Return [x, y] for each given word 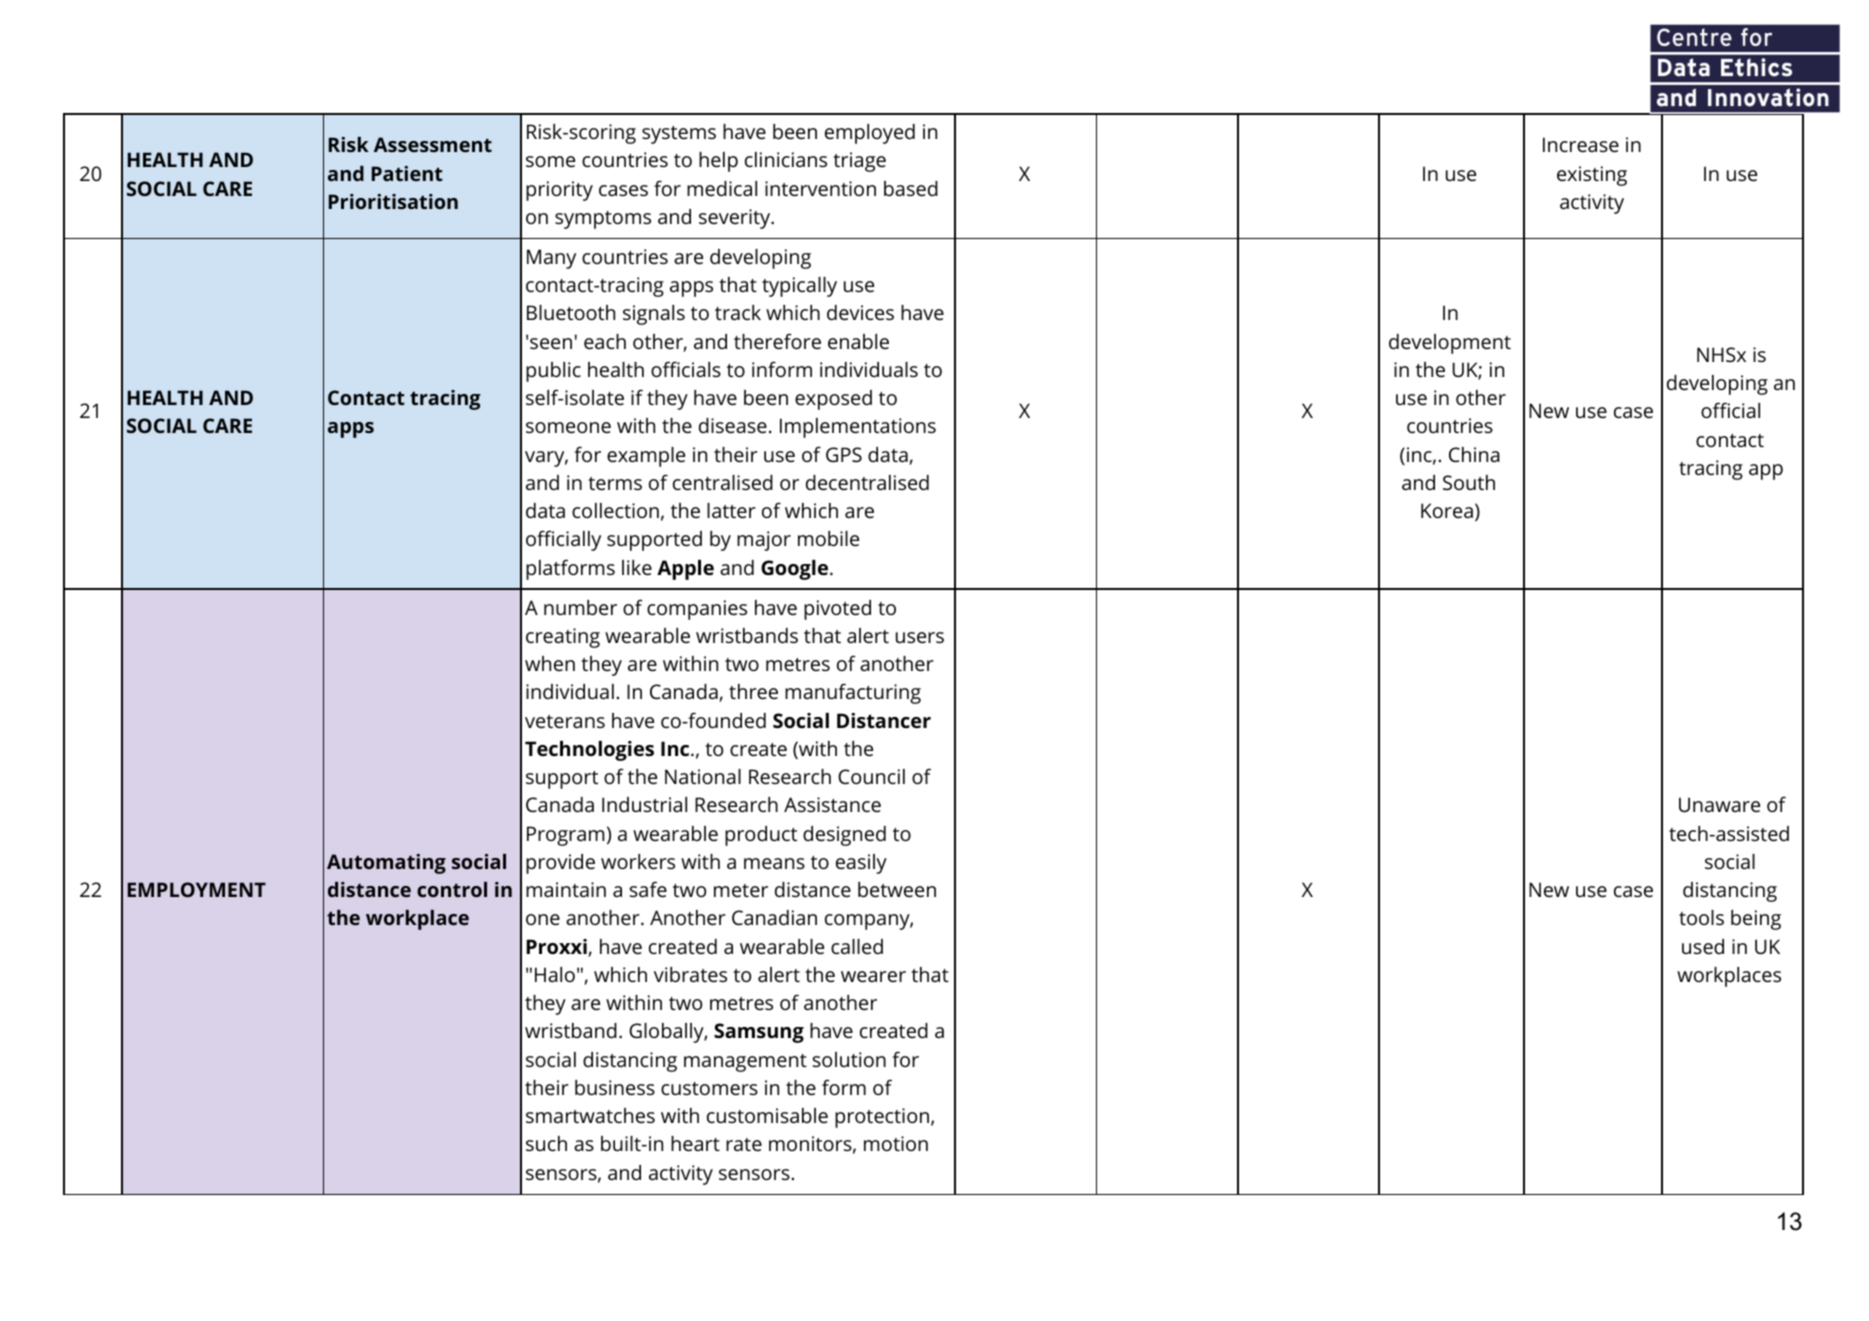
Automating [386, 864]
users [920, 637]
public [553, 372]
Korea [1447, 510]
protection [882, 1118]
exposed [833, 400]
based [911, 188]
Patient [407, 173]
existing [1592, 176]
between [897, 889]
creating [563, 638]
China [1474, 454]
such [546, 1143]
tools [1701, 917]
